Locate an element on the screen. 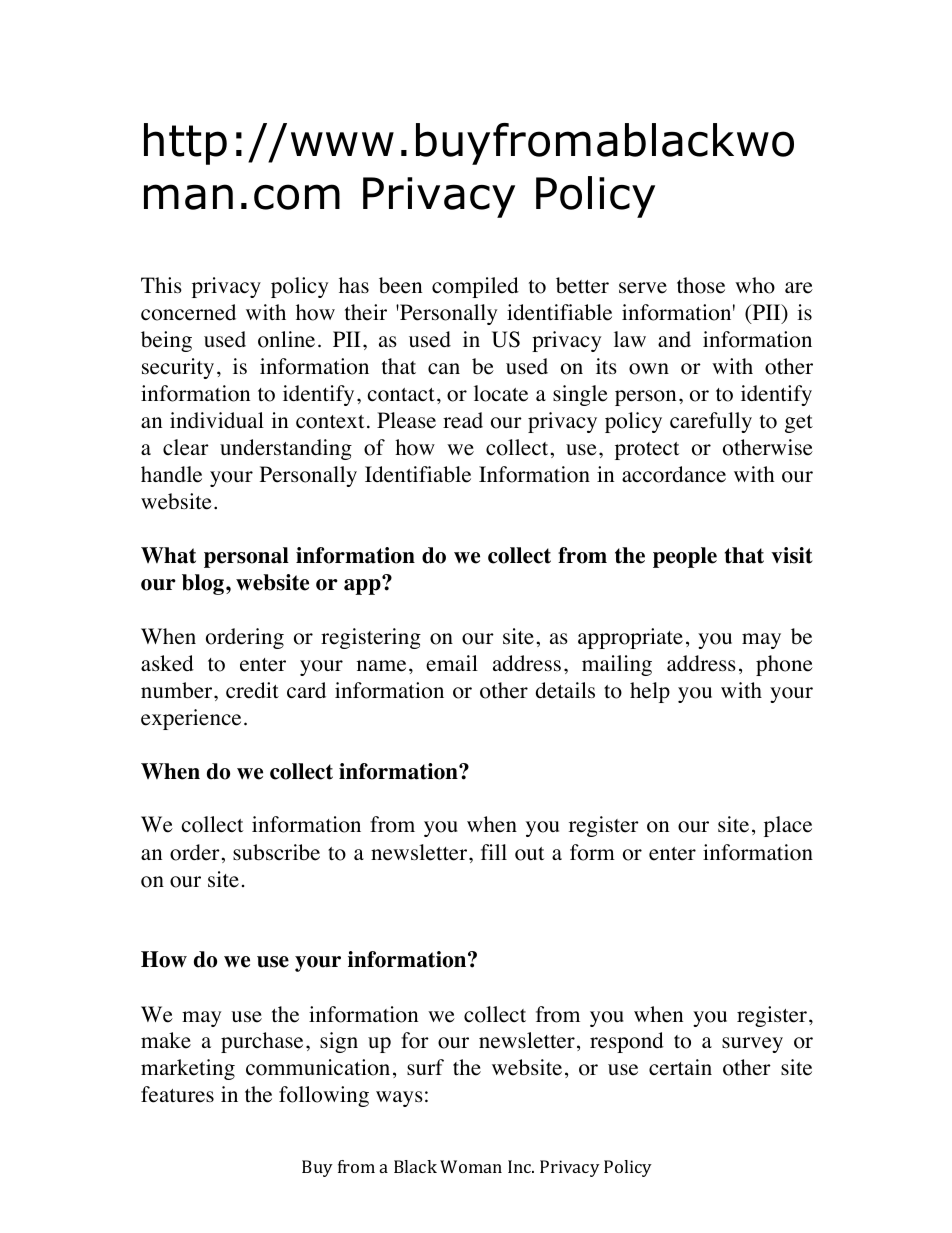 This screenshot has width=952, height=1233. help is located at coordinates (650, 692).
